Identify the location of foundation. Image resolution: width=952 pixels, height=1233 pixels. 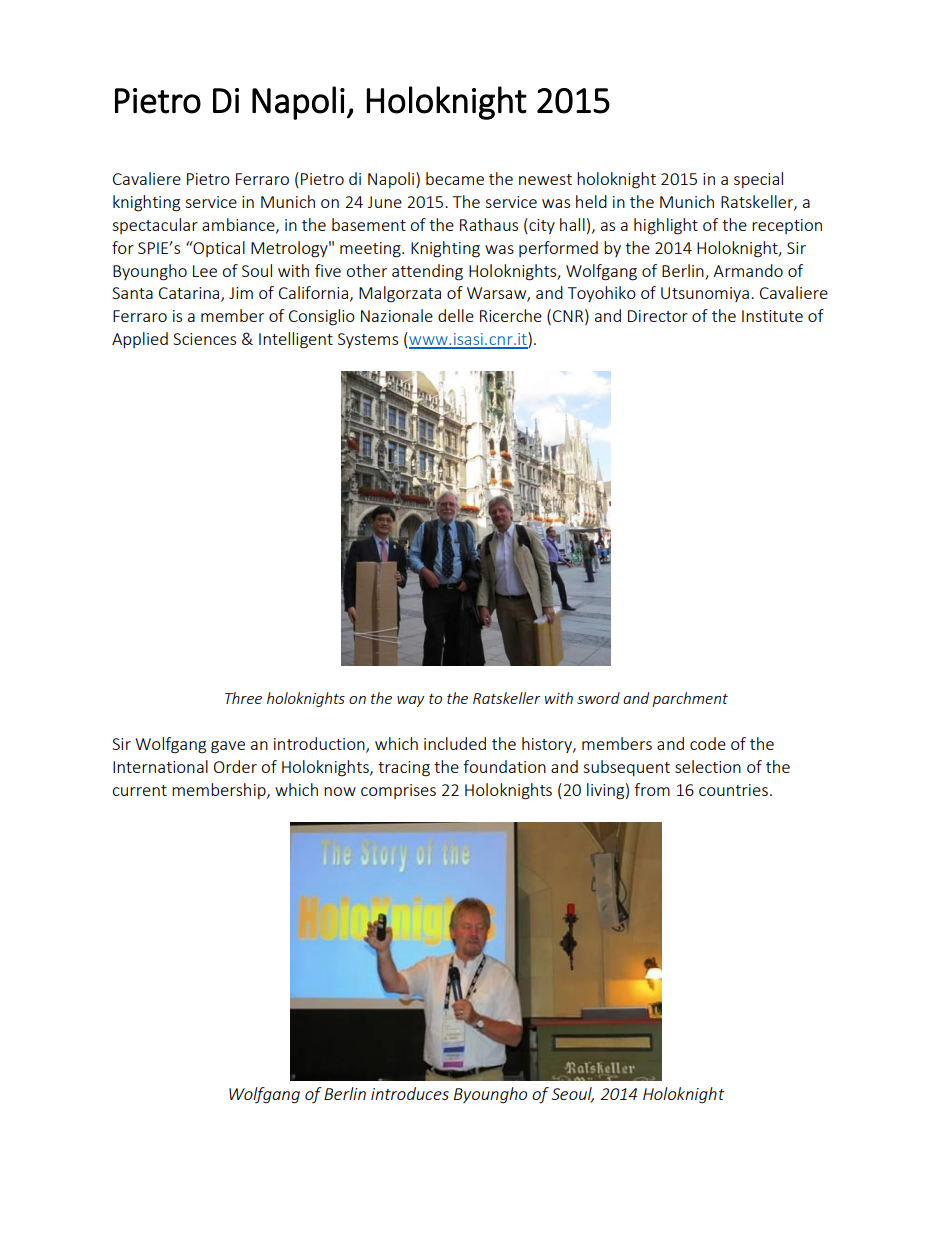
(504, 766).
